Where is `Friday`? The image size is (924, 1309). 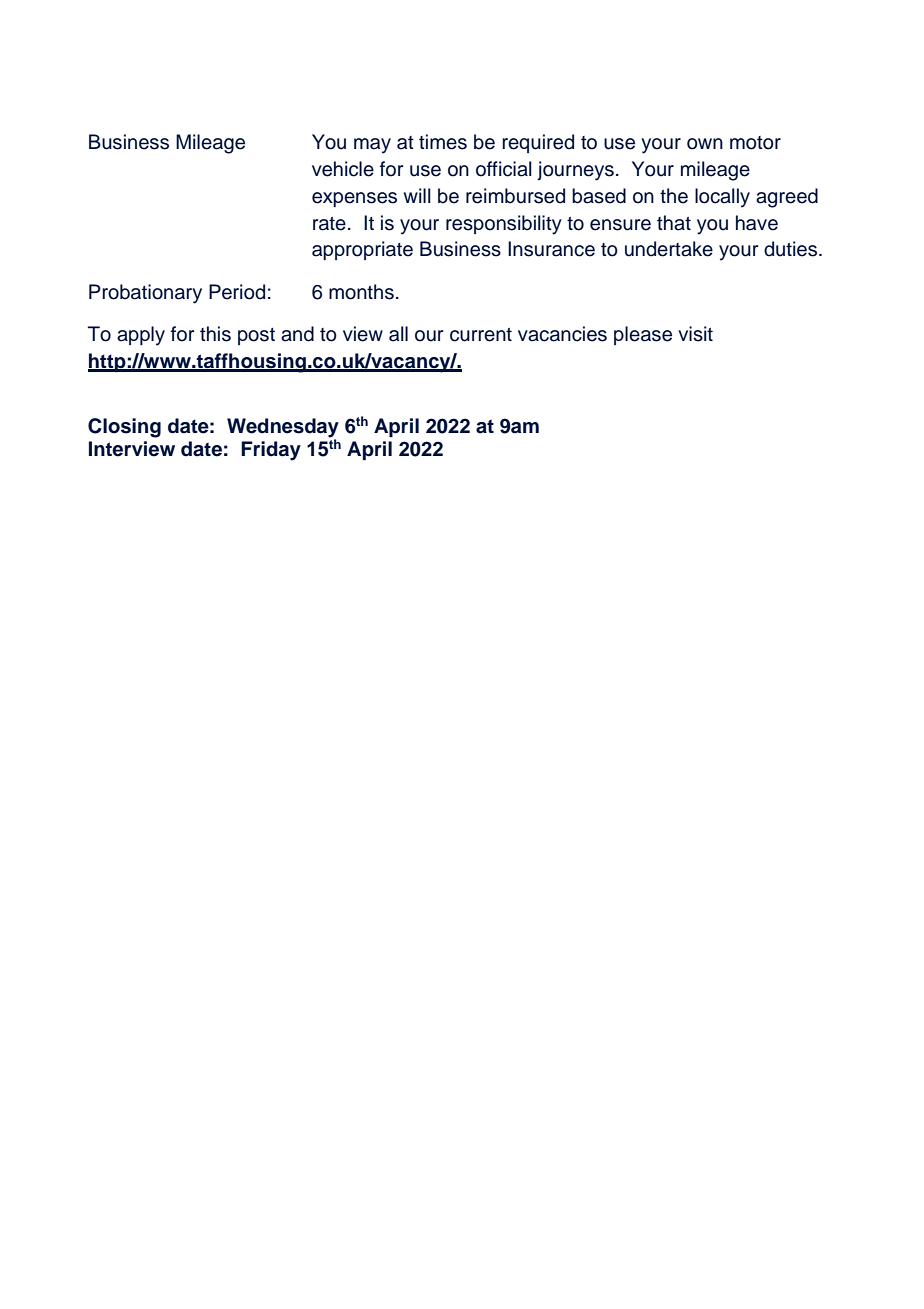
Friday is located at coordinates (271, 451).
